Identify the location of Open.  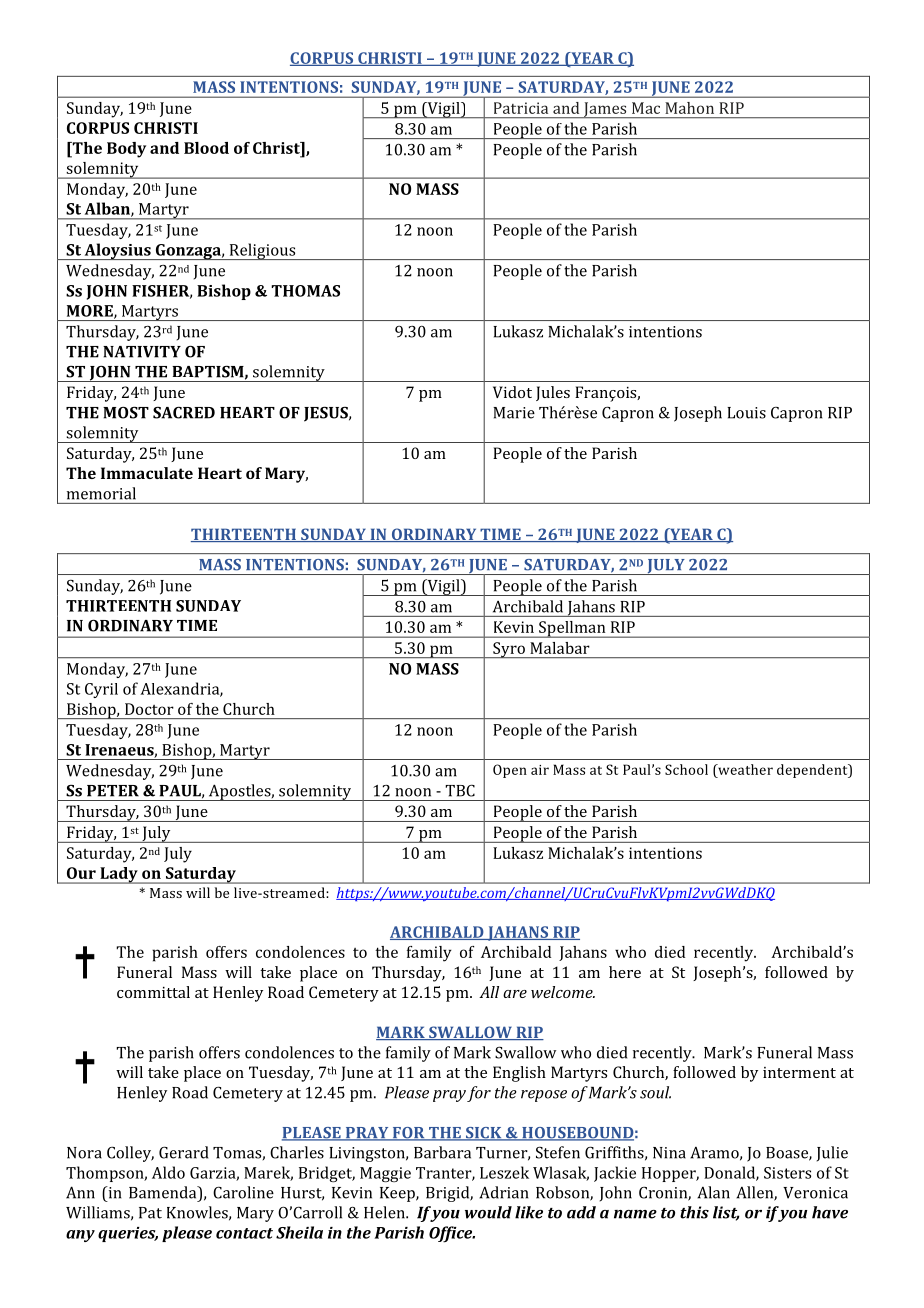
(510, 771).
